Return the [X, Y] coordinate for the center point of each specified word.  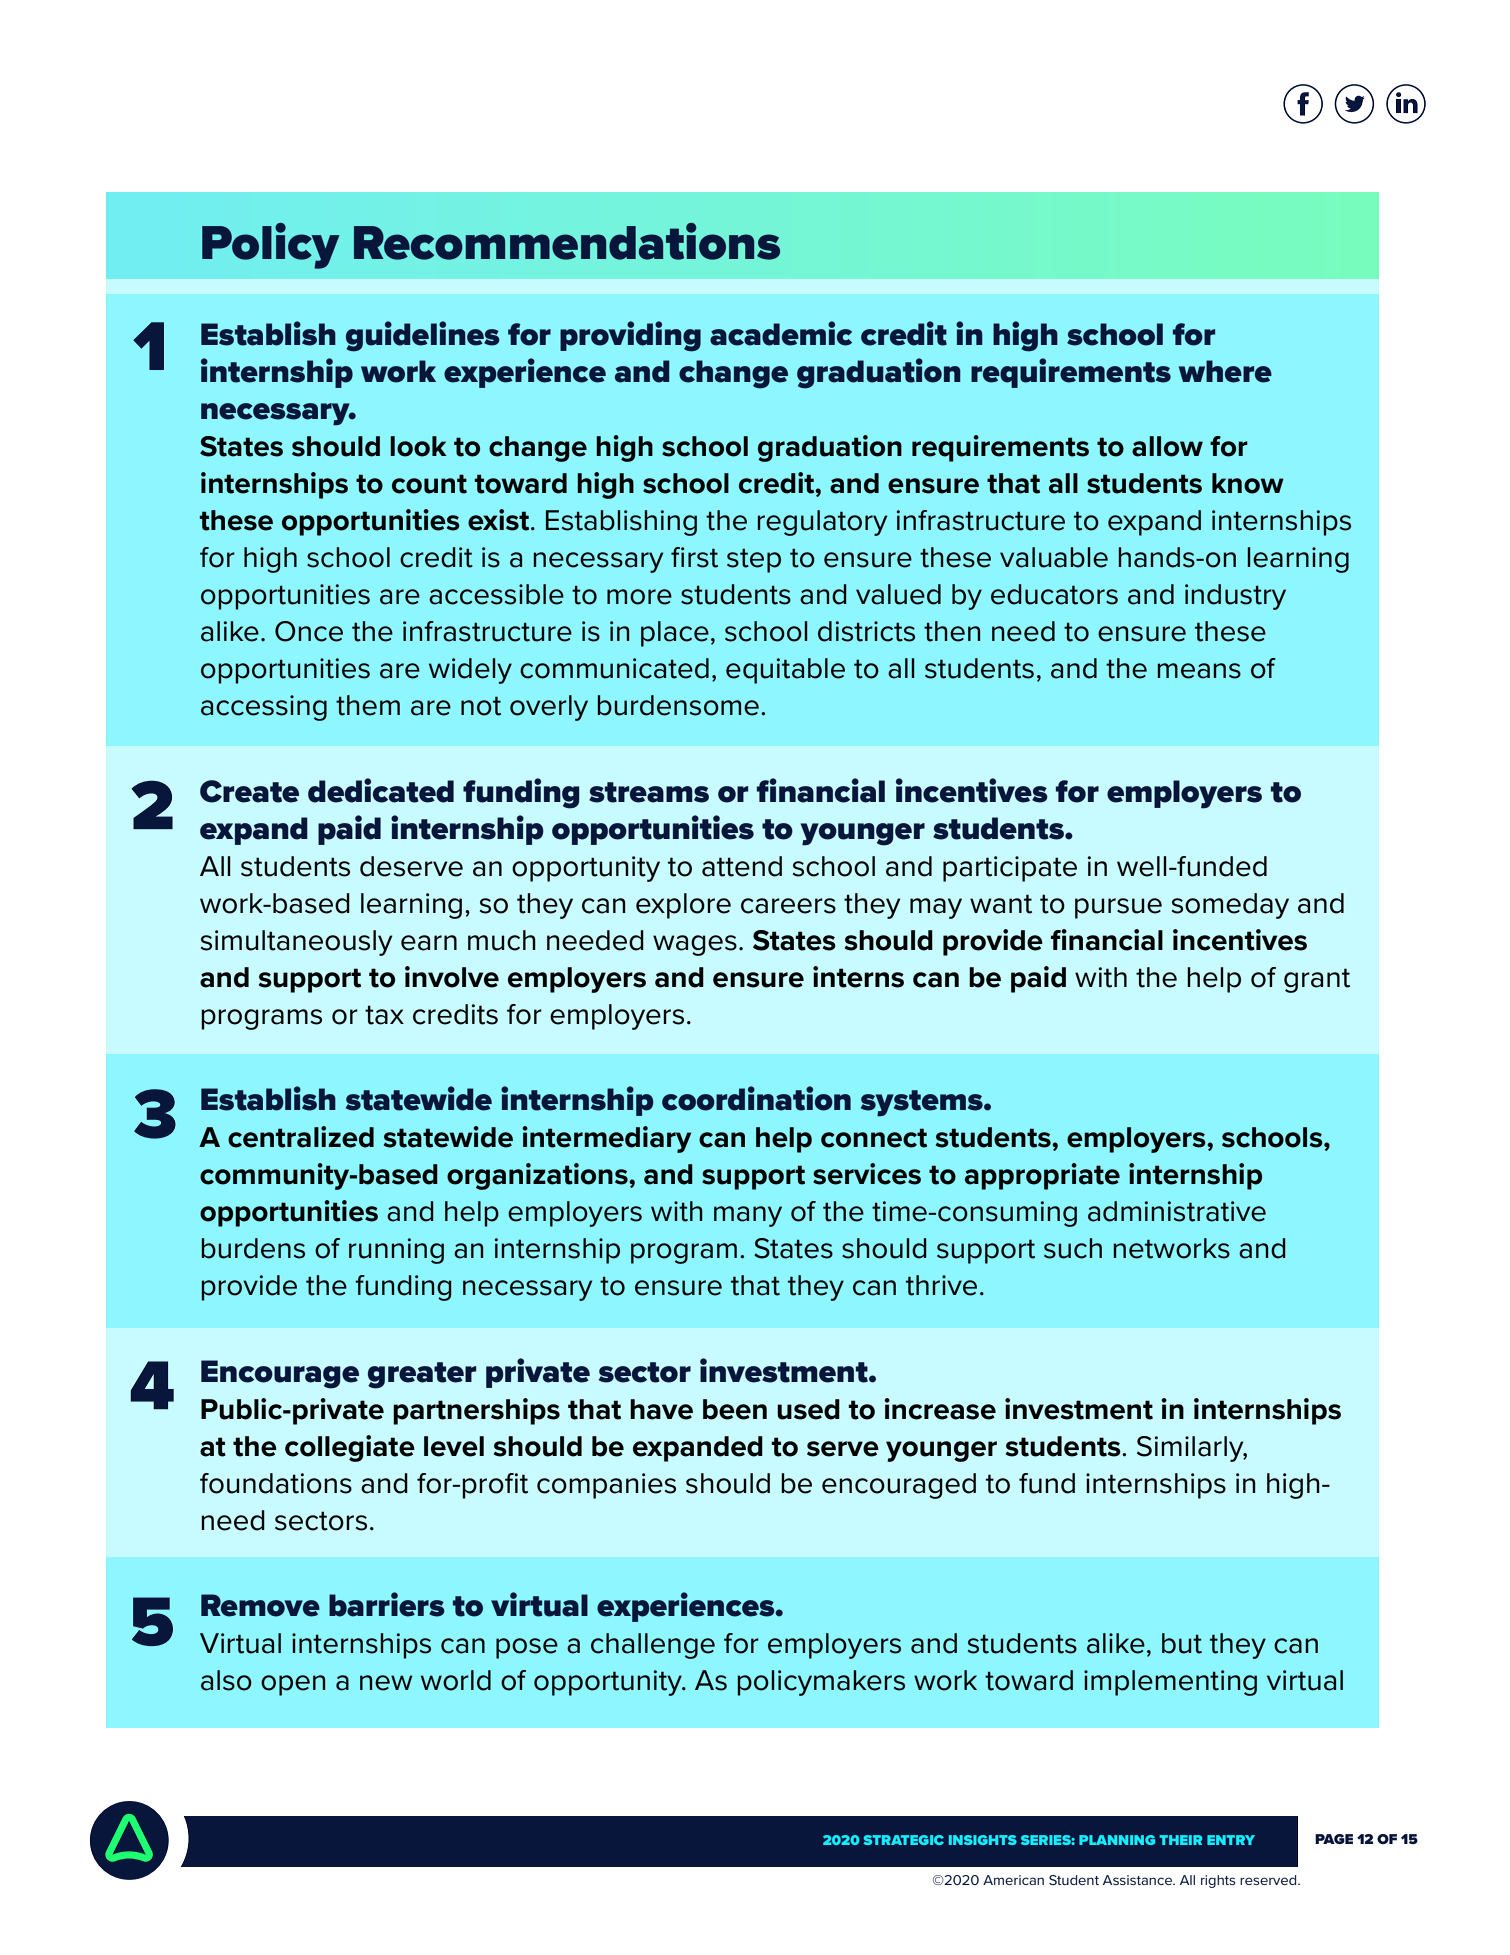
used [808, 1409]
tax [384, 1015]
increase [940, 1409]
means [1199, 671]
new [386, 1683]
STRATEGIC [903, 1840]
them [368, 705]
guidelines [423, 336]
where [1225, 371]
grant [1317, 980]
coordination [756, 1098]
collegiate [350, 1448]
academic [781, 333]
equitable [785, 671]
